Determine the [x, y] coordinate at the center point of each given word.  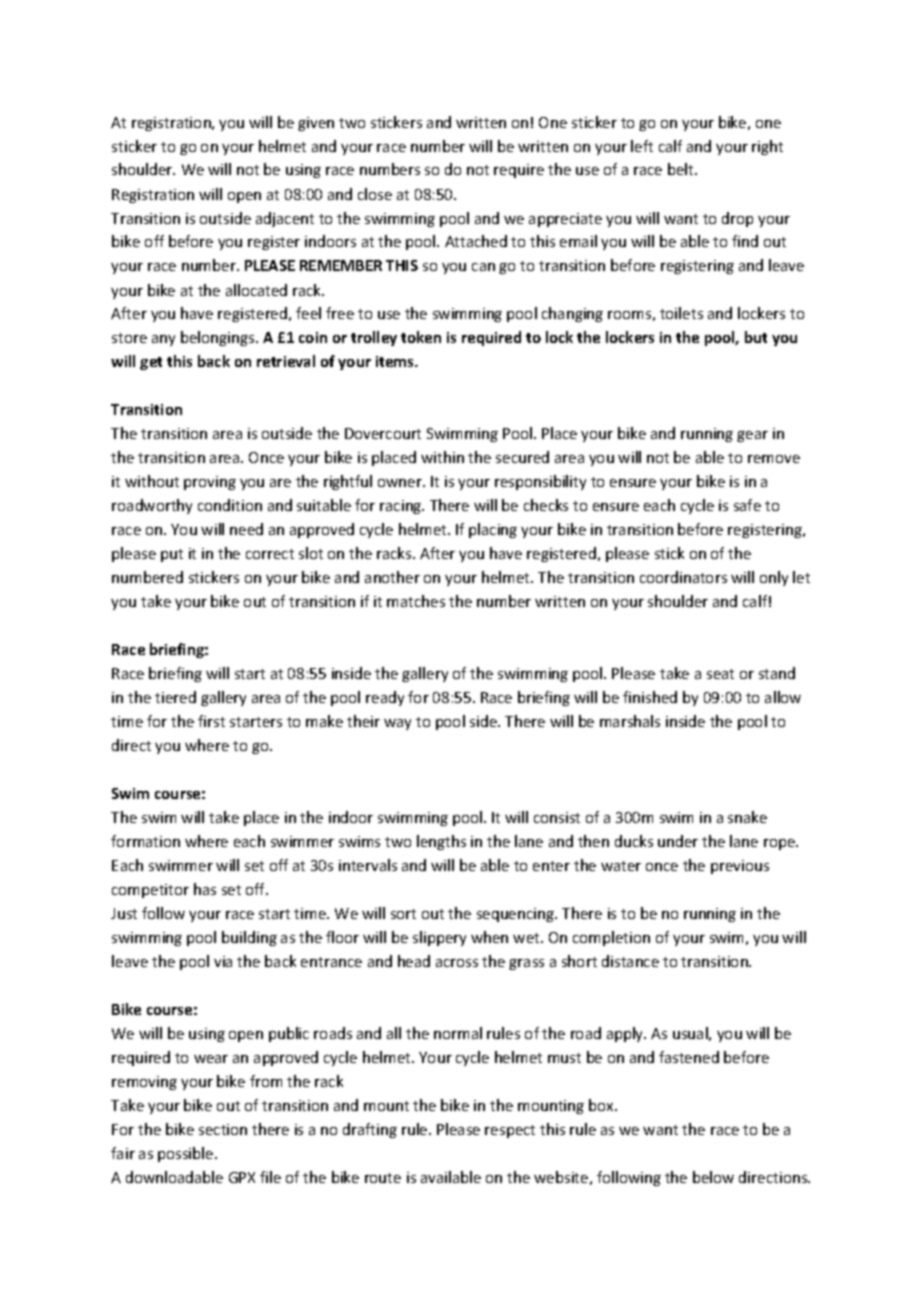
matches [416, 601]
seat [720, 674]
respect [510, 1131]
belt [682, 169]
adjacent [285, 219]
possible [187, 1154]
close [375, 194]
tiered [175, 697]
